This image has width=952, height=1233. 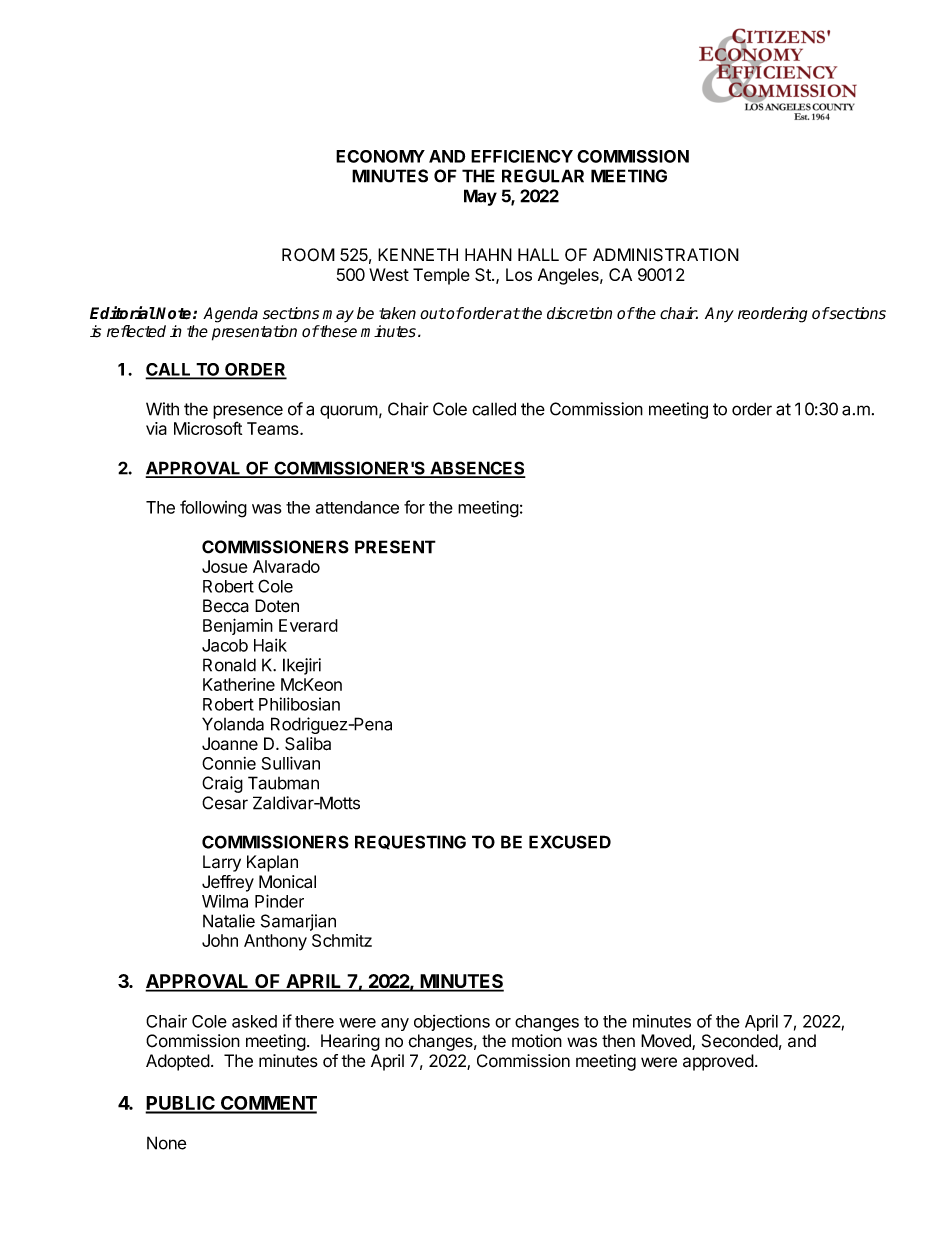 I want to click on Jeffrey, so click(x=228, y=883).
